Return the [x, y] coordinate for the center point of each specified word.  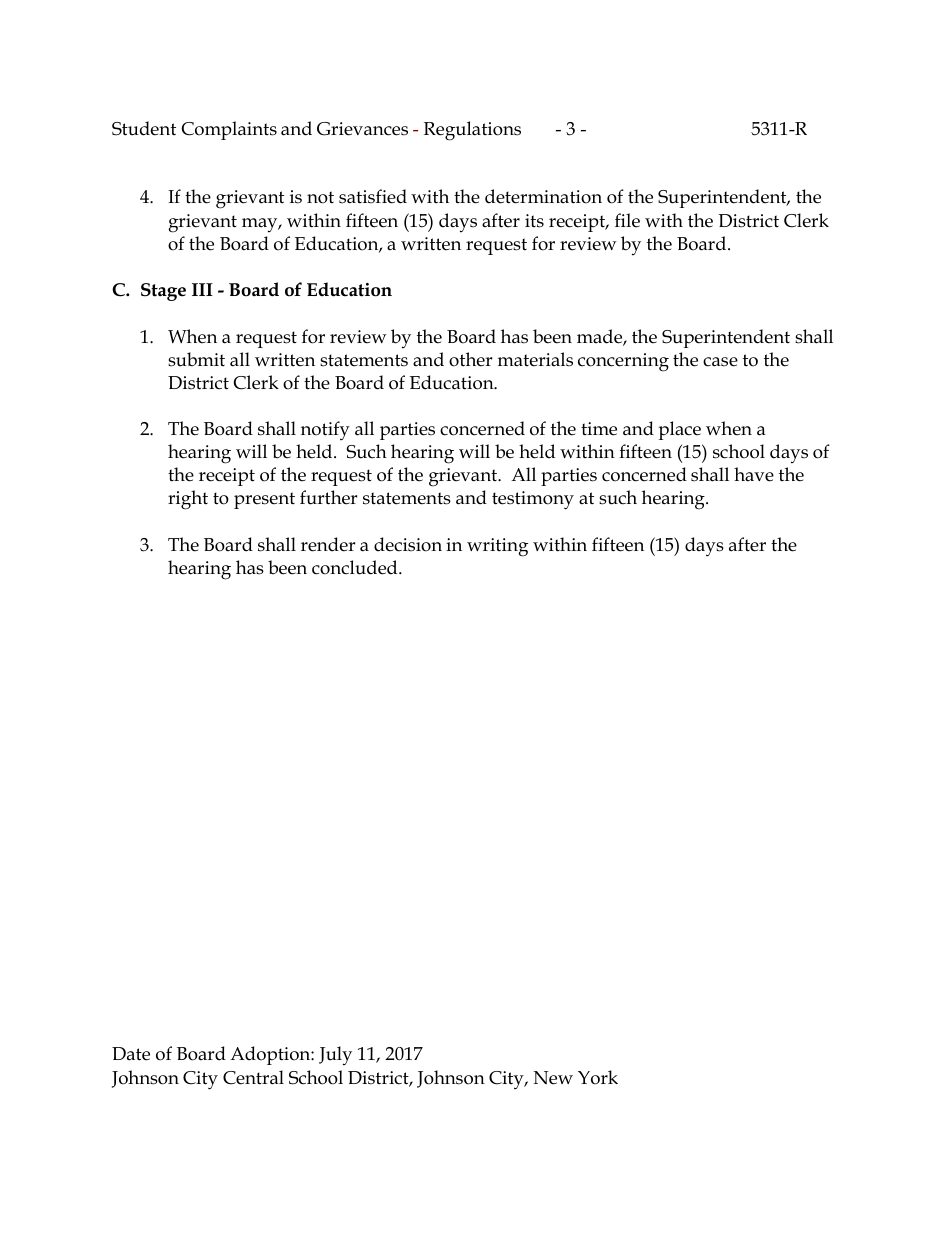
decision [408, 544]
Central [253, 1077]
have [754, 474]
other [470, 359]
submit [196, 359]
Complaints [229, 130]
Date [131, 1054]
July [335, 1056]
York [598, 1077]
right [188, 500]
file [627, 220]
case [720, 362]
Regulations [472, 131]
